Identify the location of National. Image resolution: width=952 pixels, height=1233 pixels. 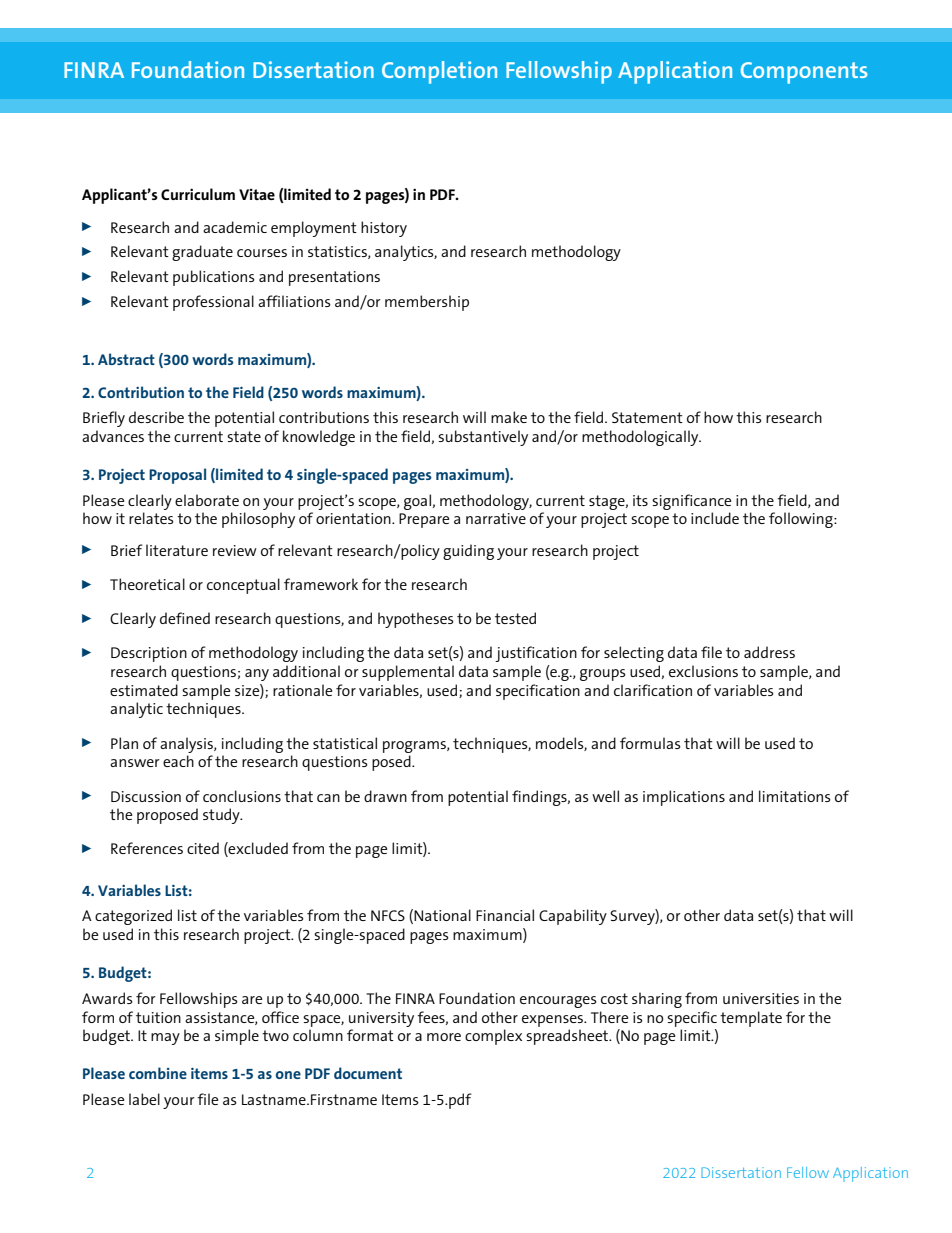
(442, 915).
